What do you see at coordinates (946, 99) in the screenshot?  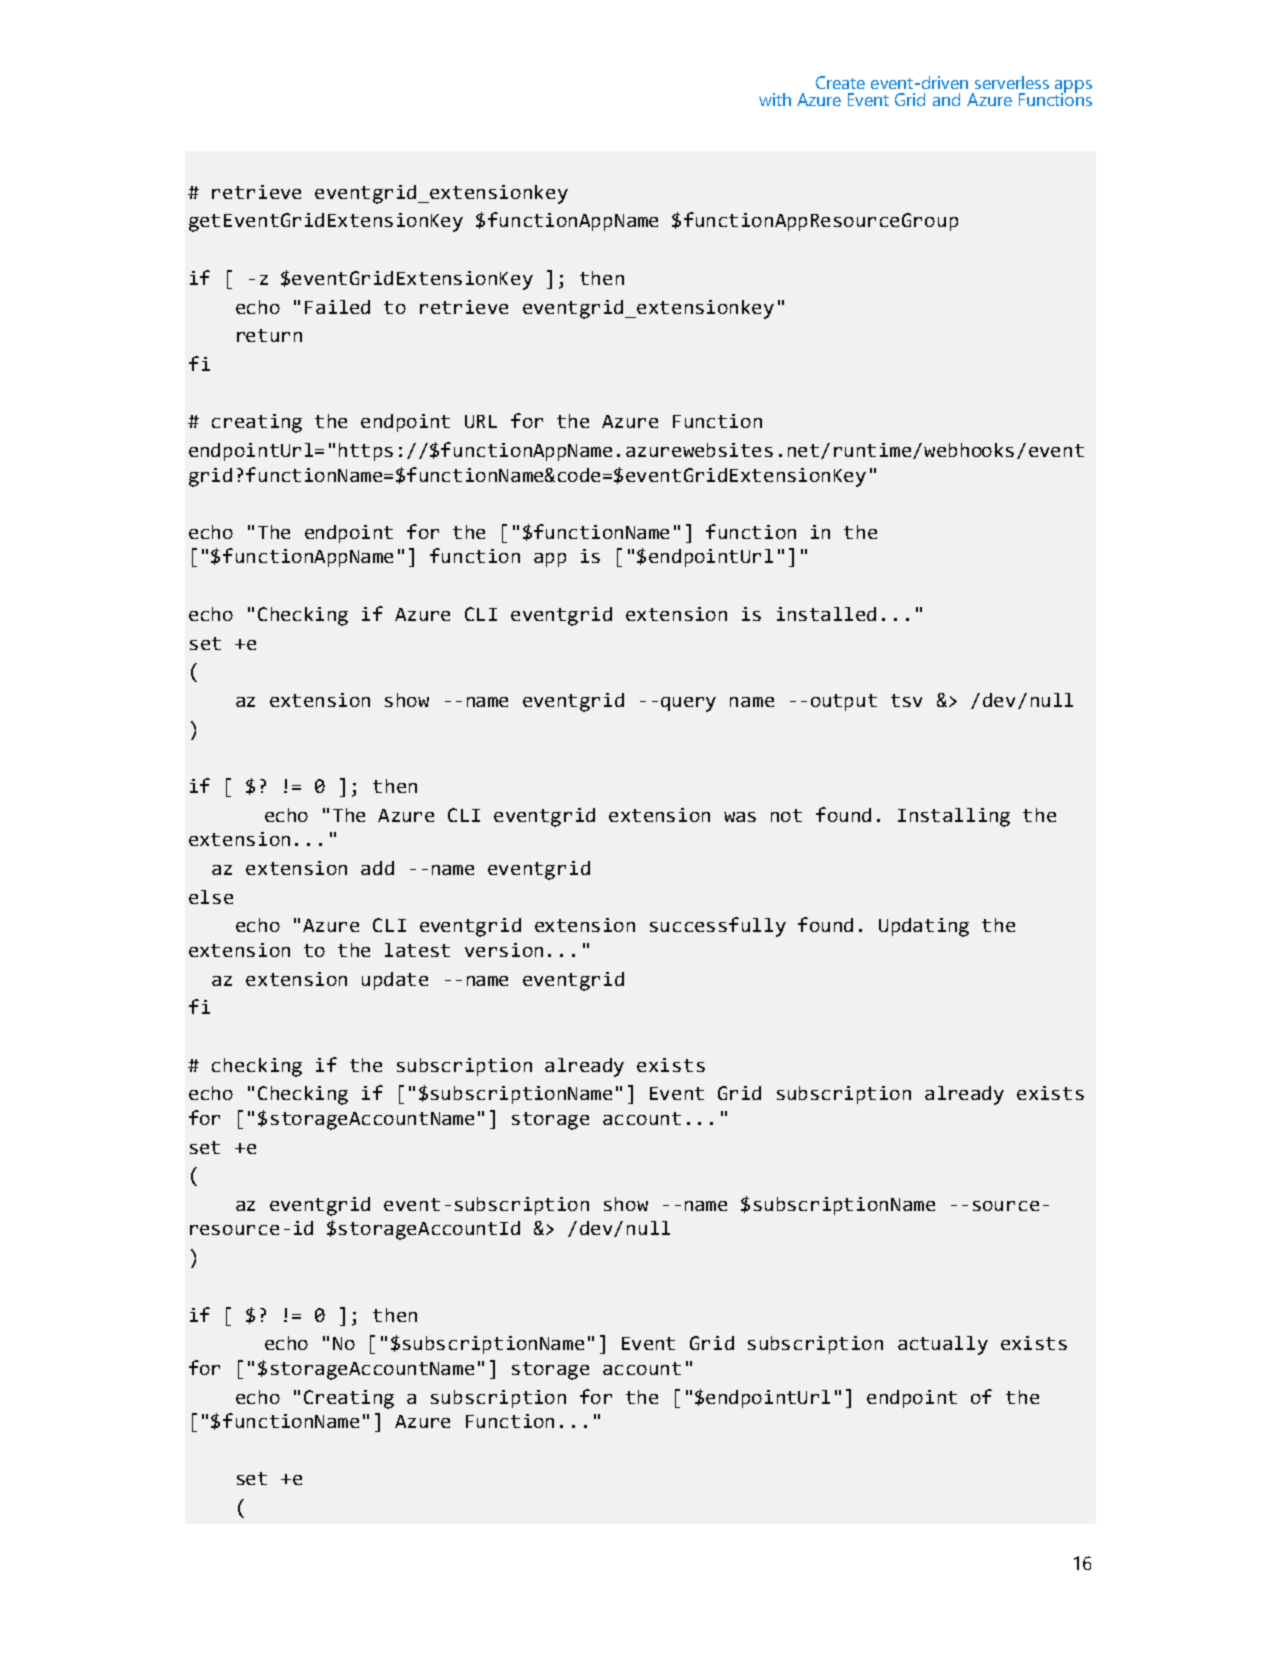 I see `and` at bounding box center [946, 99].
